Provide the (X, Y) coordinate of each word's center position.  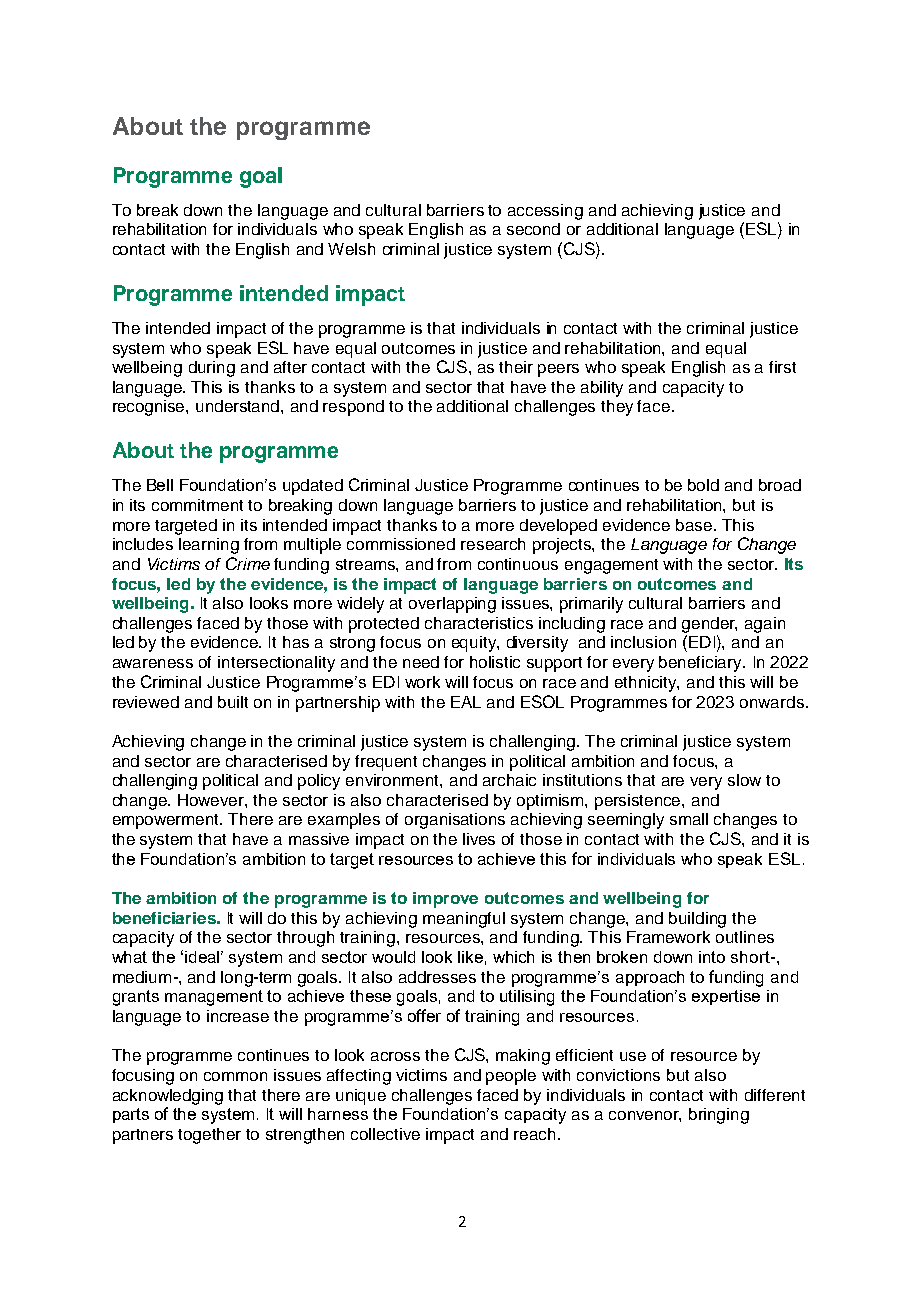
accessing (545, 212)
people (511, 1077)
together (209, 1136)
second (533, 229)
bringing (719, 1116)
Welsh (351, 249)
